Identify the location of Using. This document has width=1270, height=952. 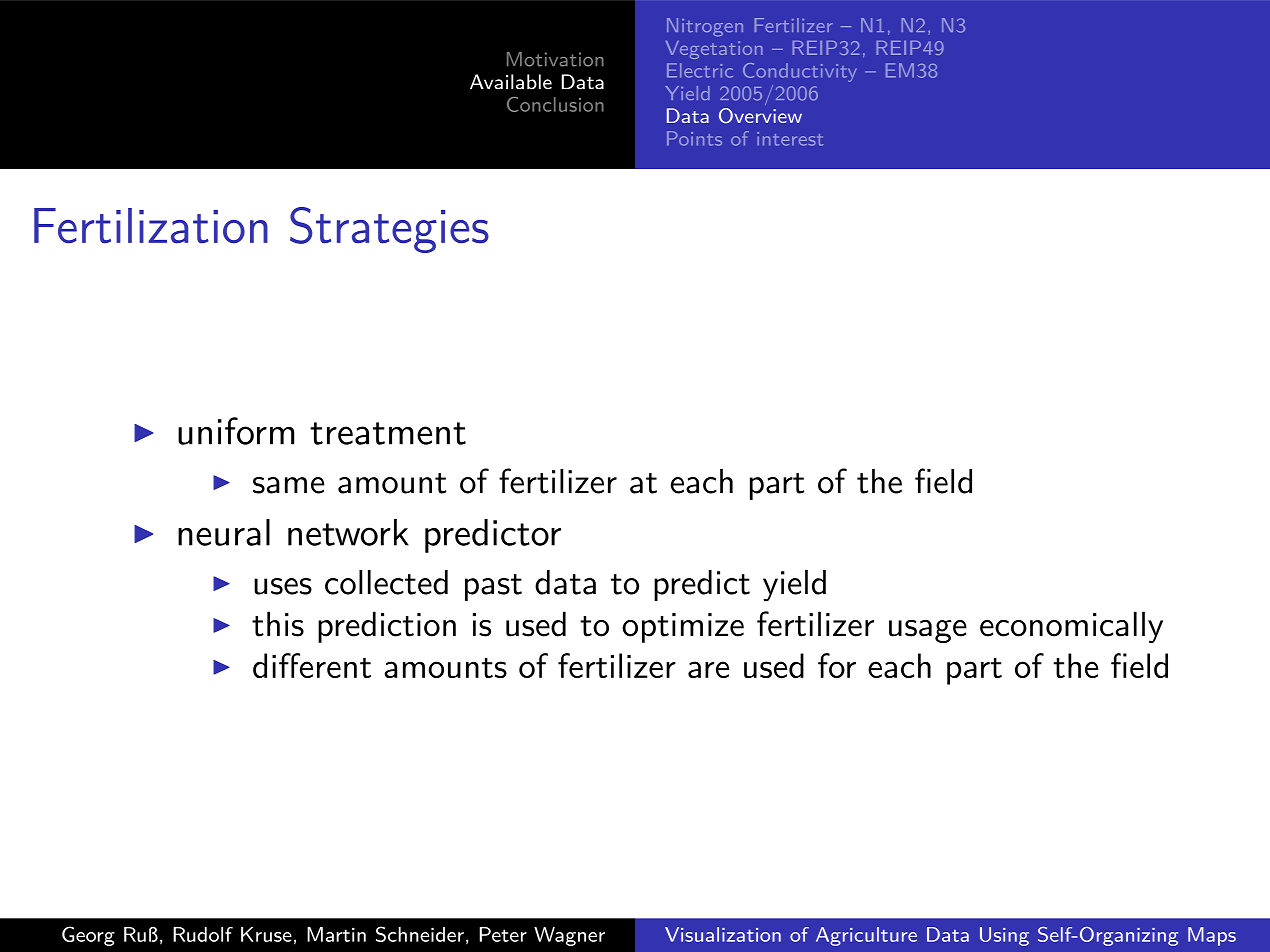
(1004, 936).
